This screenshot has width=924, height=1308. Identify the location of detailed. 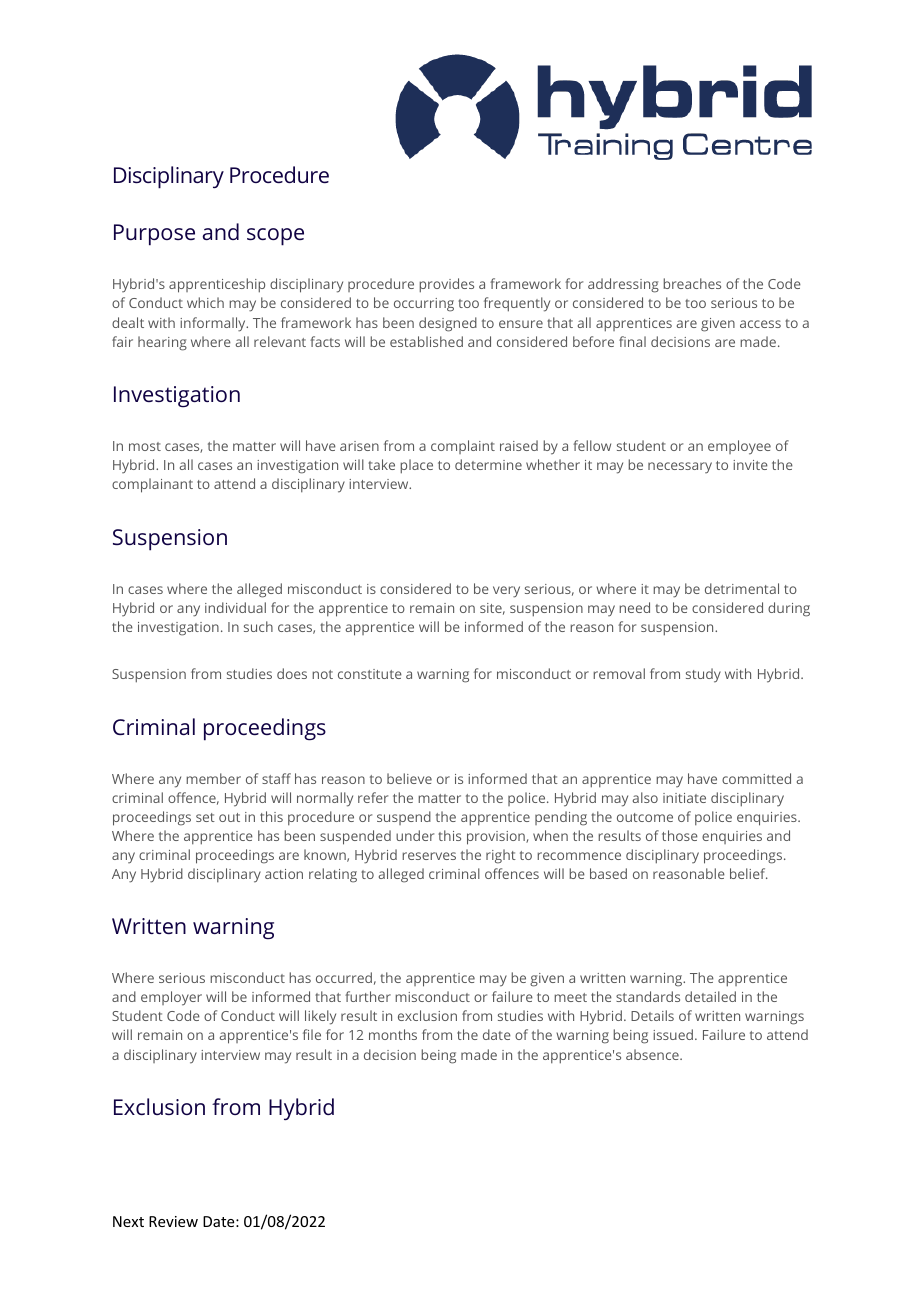
(710, 996).
